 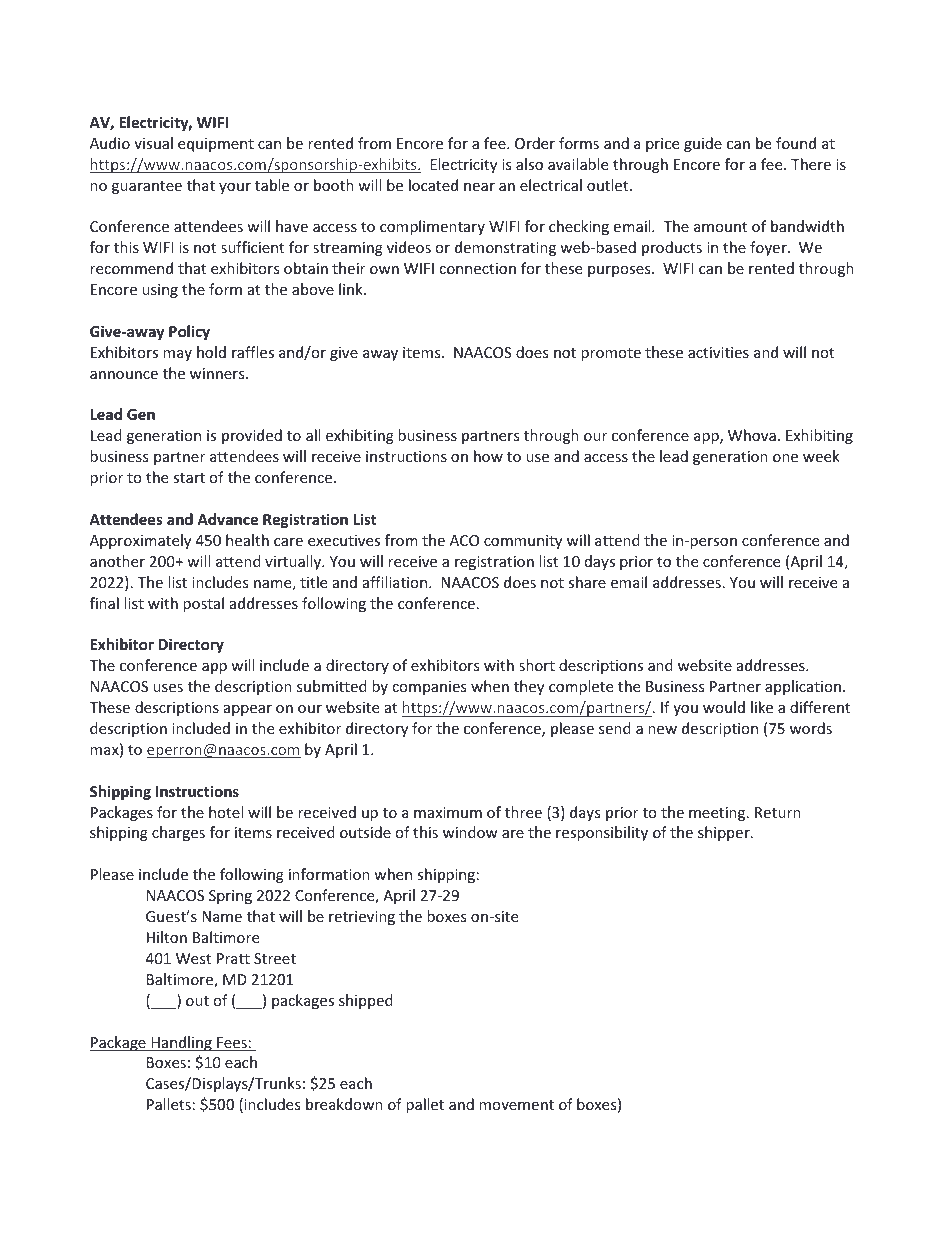 I want to click on activities, so click(x=718, y=352).
